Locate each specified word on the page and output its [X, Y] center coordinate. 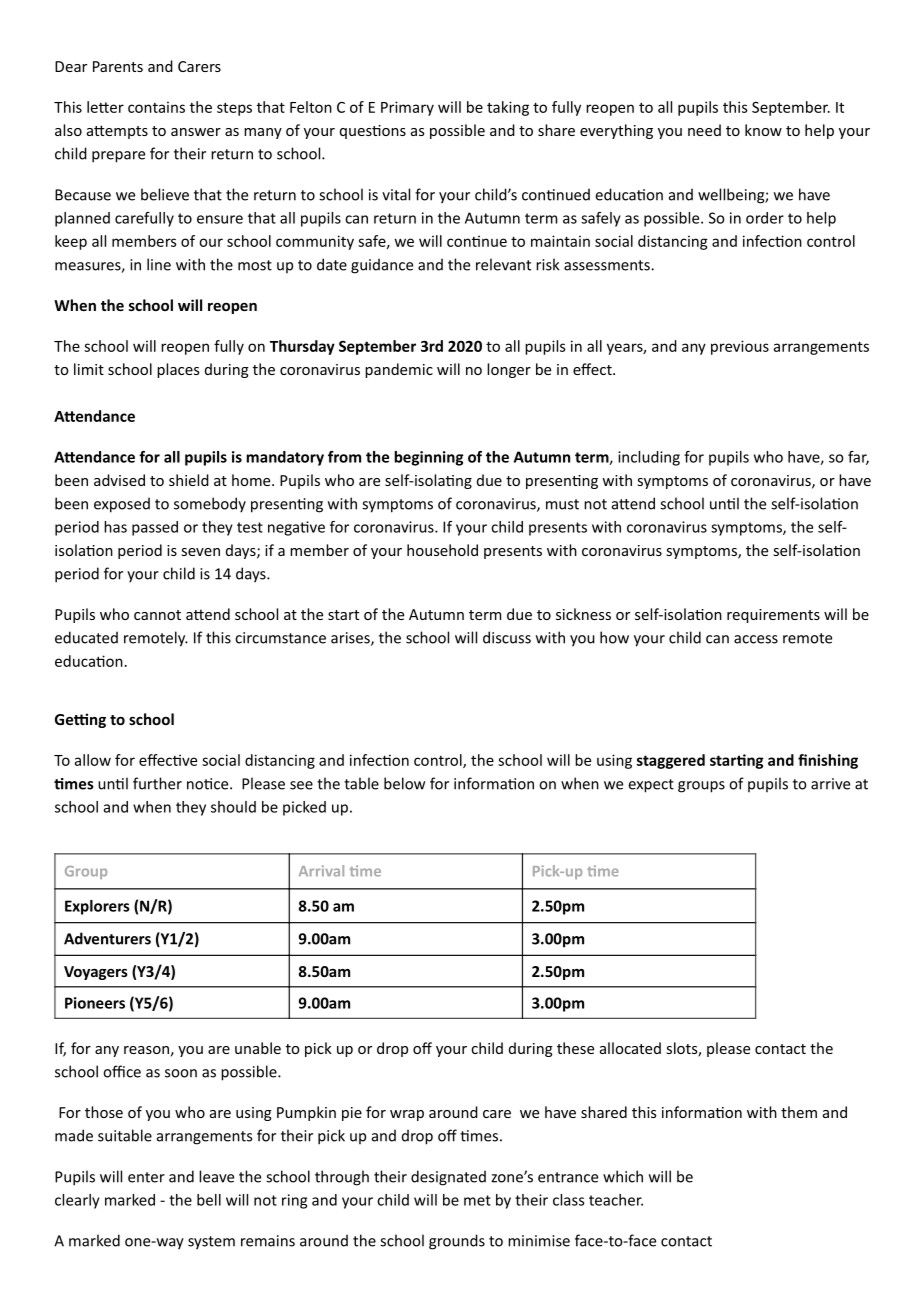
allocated [630, 1048]
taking [508, 108]
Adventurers [107, 938]
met [477, 1200]
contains [156, 107]
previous [740, 347]
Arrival [321, 871]
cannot [157, 615]
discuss [507, 637]
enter [146, 1177]
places [178, 370]
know [763, 130]
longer [509, 370]
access [756, 639]
